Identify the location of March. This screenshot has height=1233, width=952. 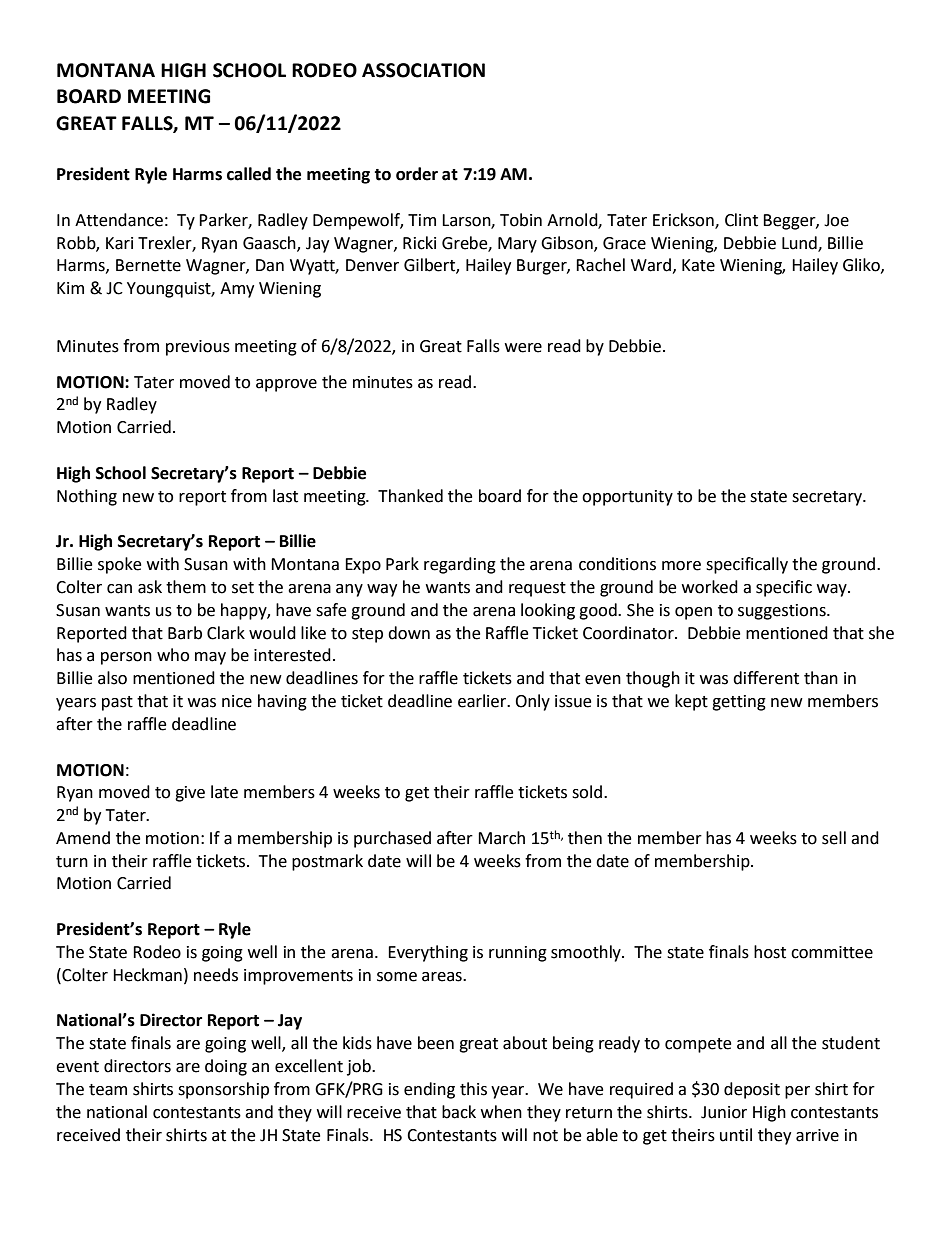
(501, 838).
